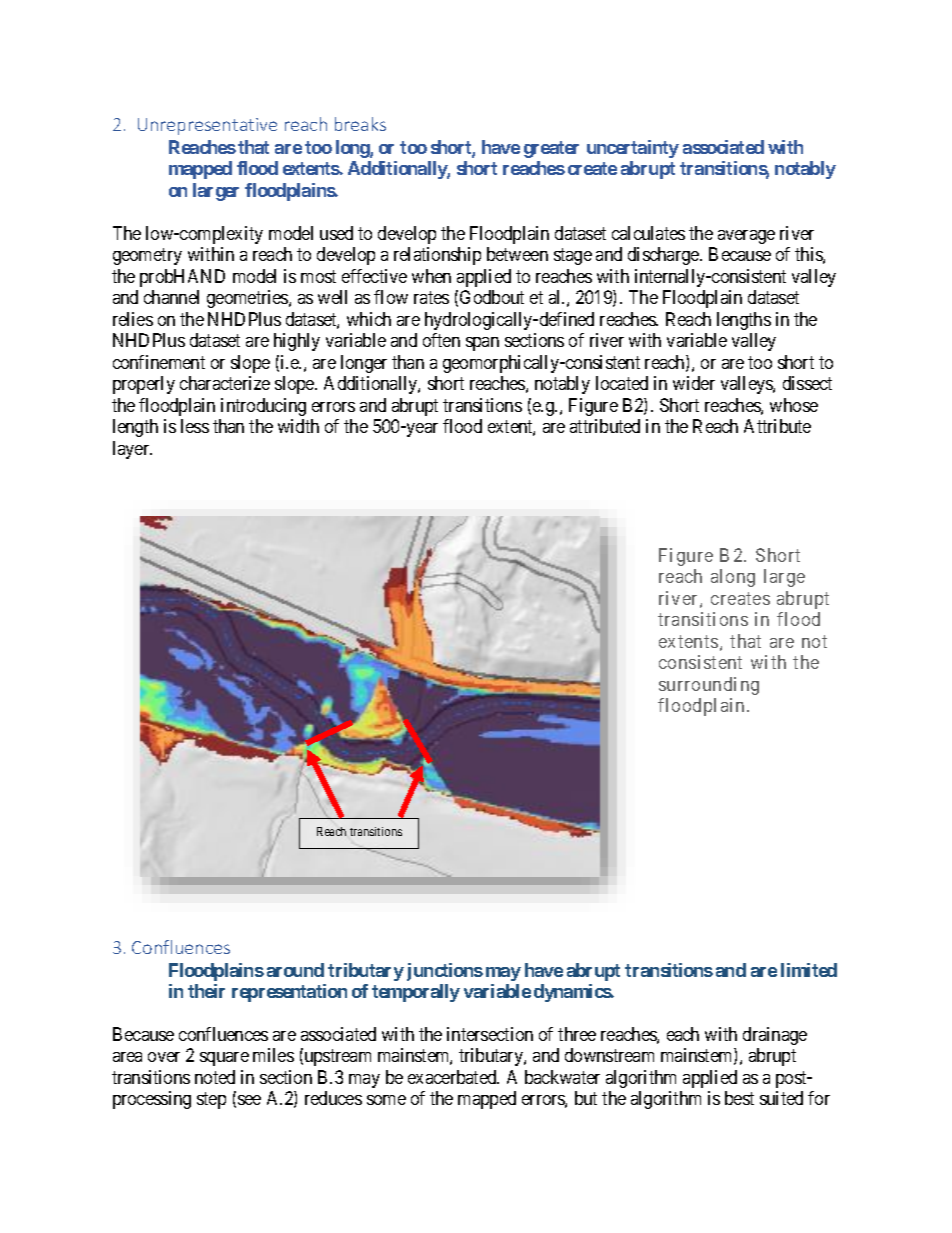 This image has width=952, height=1233. Describe the element at coordinates (709, 686) in the image. I see `surrounding` at that location.
